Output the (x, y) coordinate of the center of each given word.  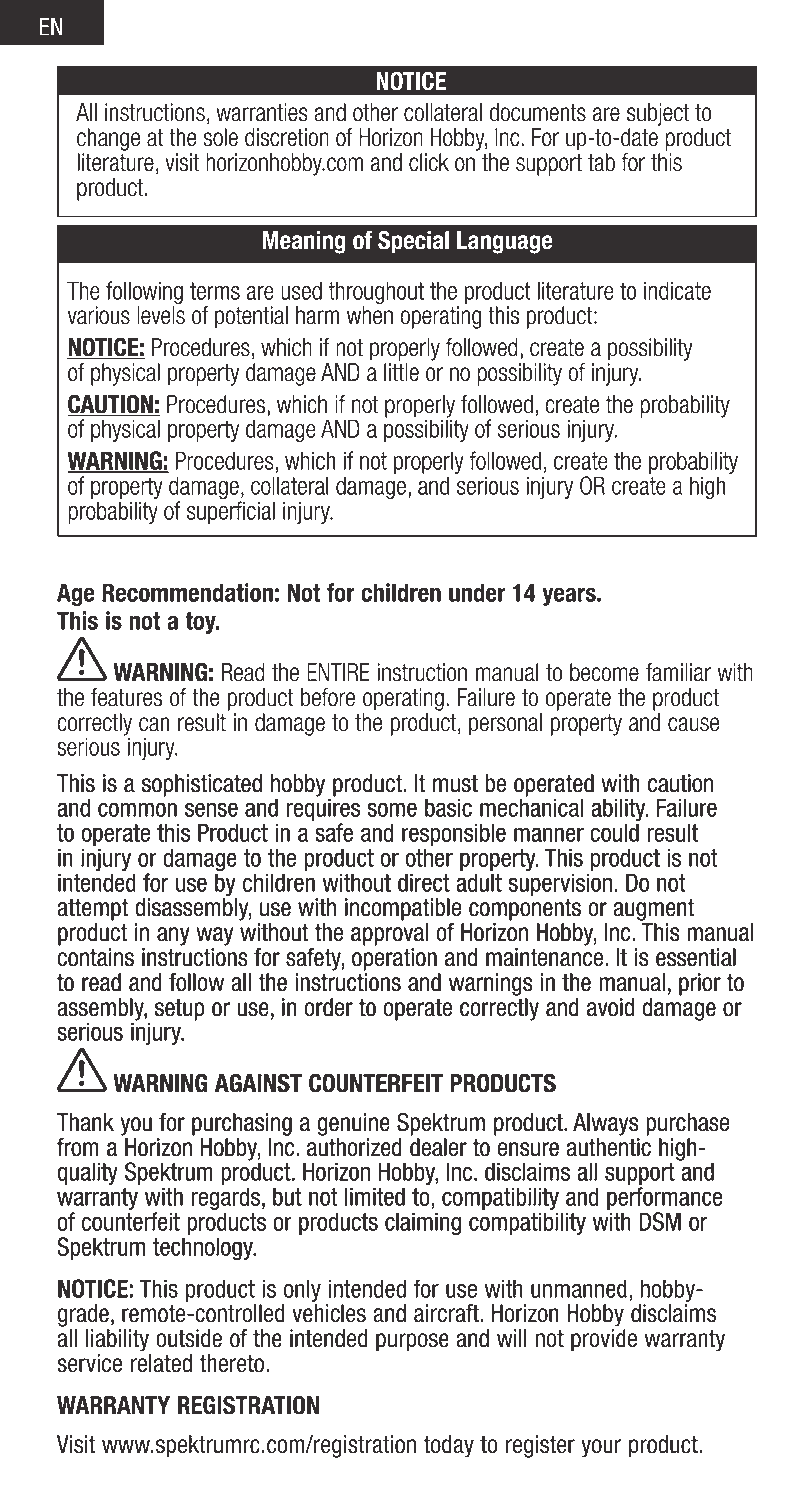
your (601, 1448)
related (161, 1363)
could (615, 832)
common (137, 810)
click (429, 162)
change (108, 139)
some (392, 810)
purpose (412, 1342)
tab (601, 162)
